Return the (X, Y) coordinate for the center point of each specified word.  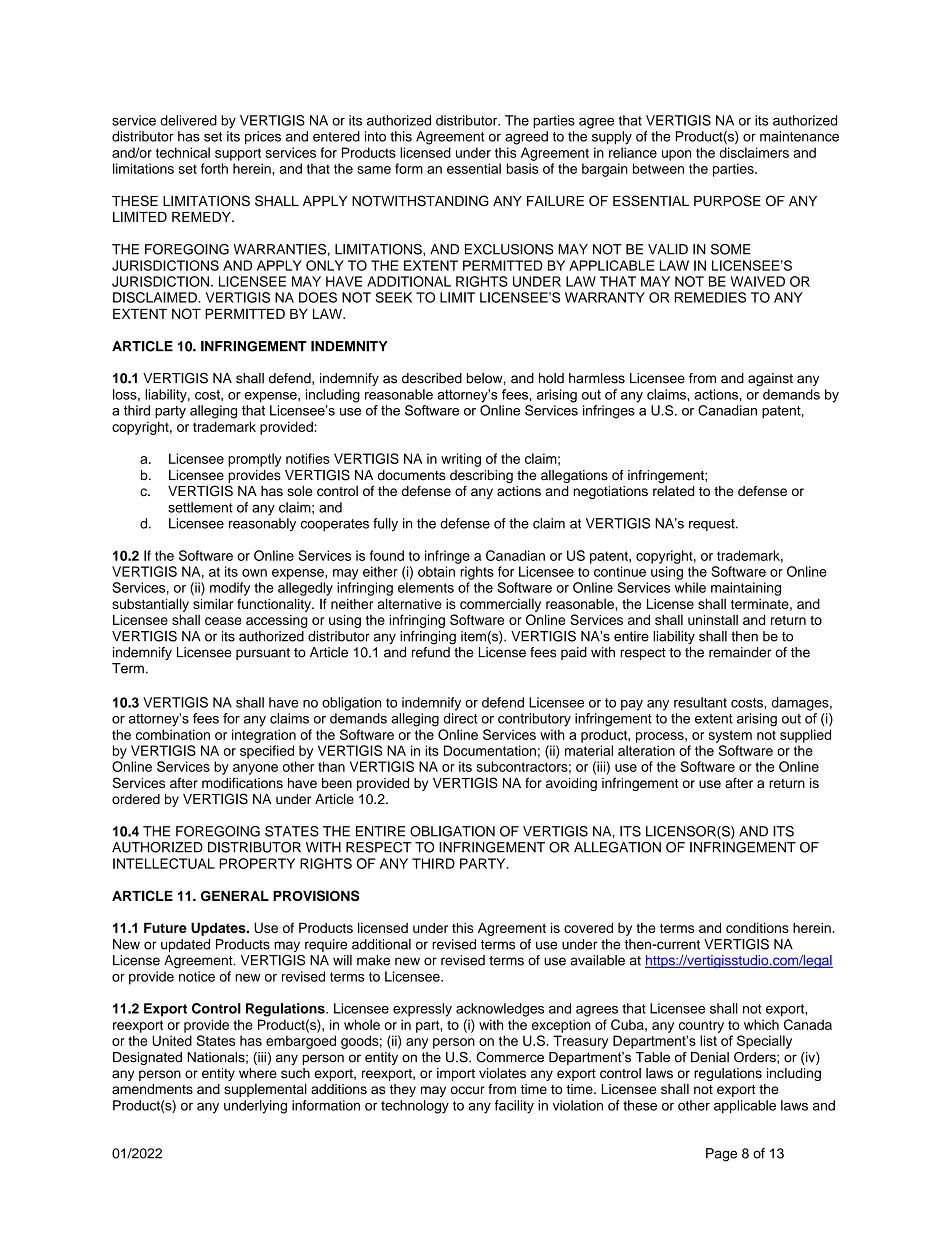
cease (223, 621)
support (238, 154)
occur (467, 1090)
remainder (740, 652)
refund (431, 651)
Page (721, 1155)
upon (676, 155)
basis (522, 168)
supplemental (265, 1090)
